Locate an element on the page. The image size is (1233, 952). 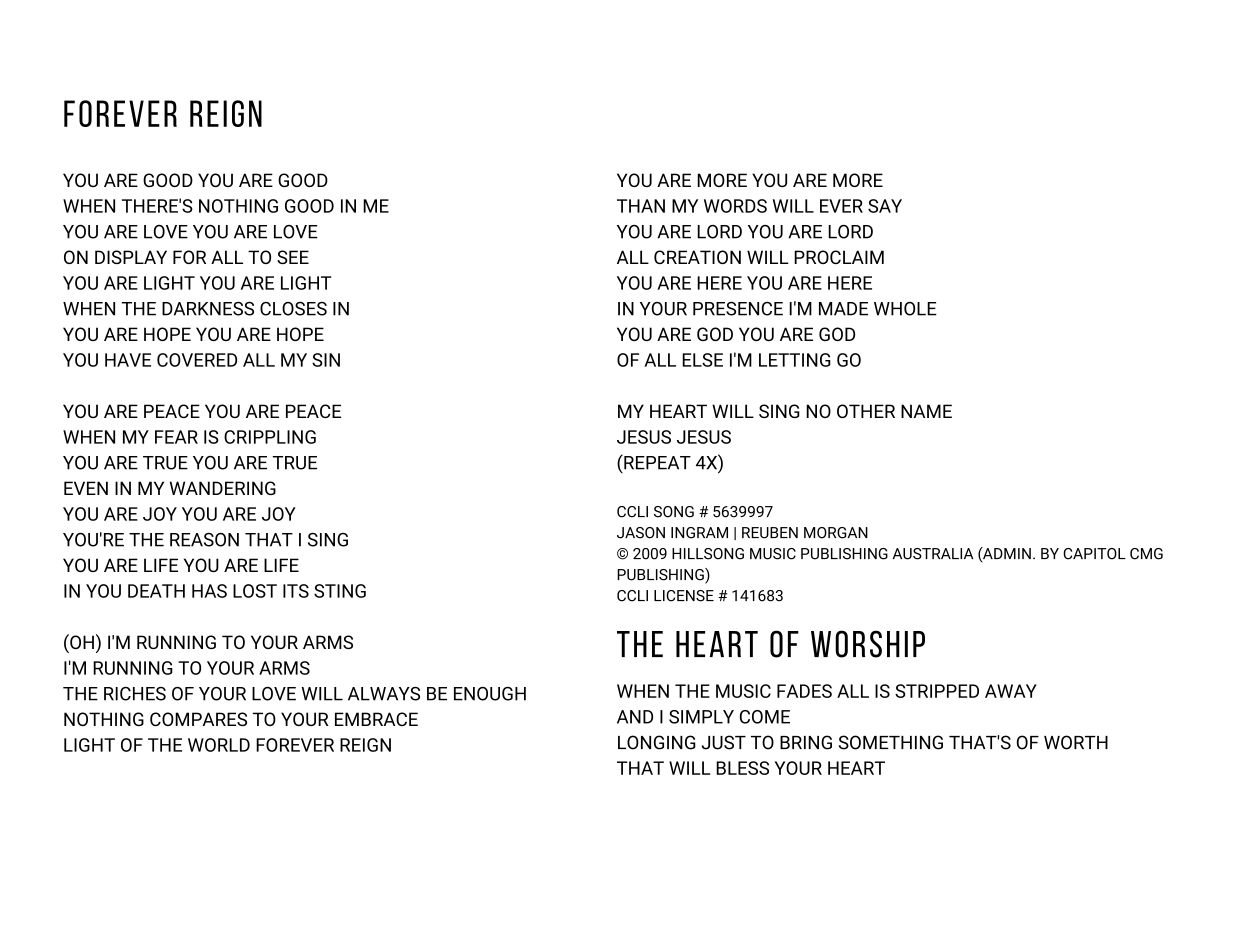
LONGING is located at coordinates (657, 742).
